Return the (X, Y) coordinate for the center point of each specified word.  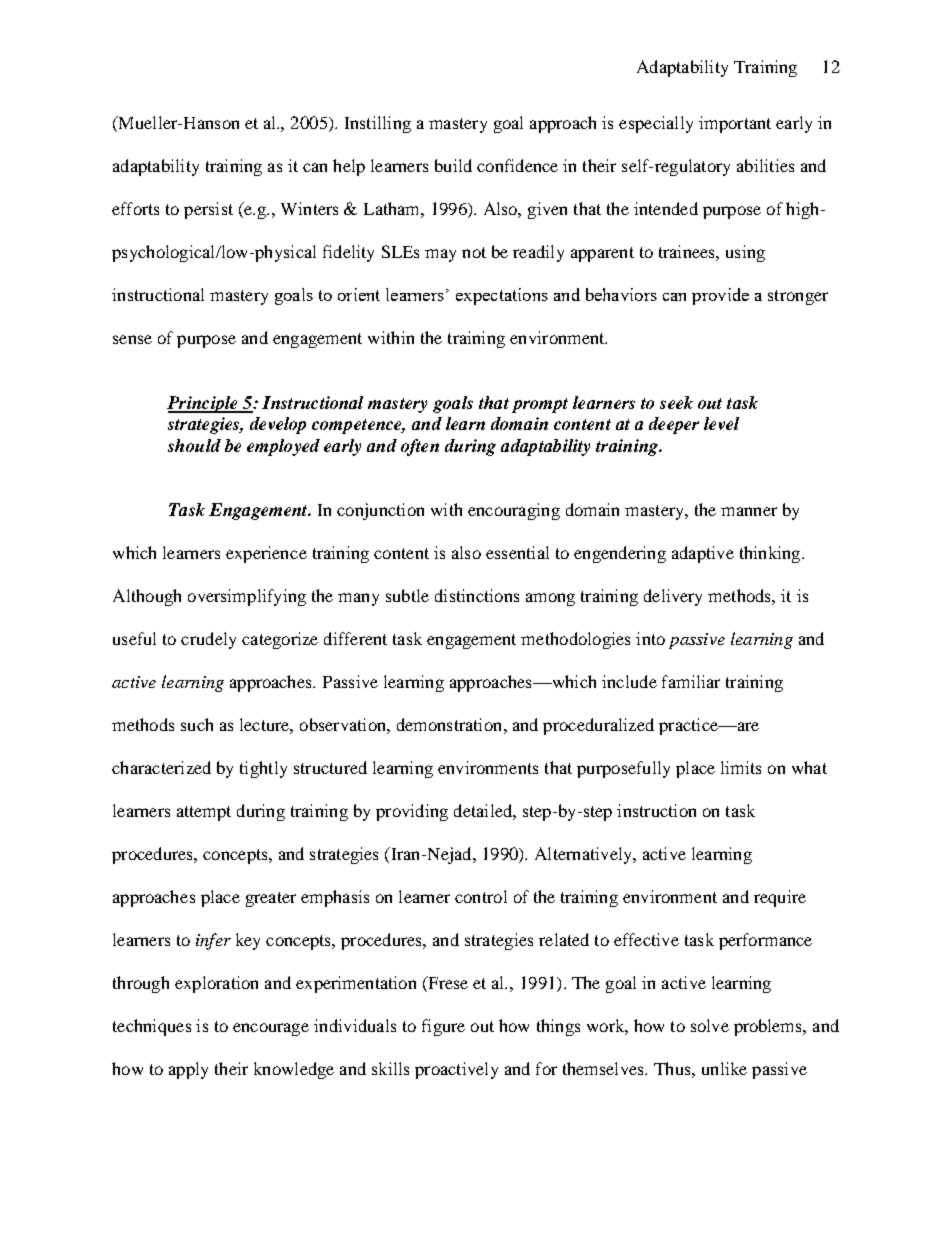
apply (188, 1070)
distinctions (477, 595)
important (735, 124)
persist (208, 210)
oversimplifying (247, 597)
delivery (673, 597)
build (453, 165)
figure (443, 1027)
